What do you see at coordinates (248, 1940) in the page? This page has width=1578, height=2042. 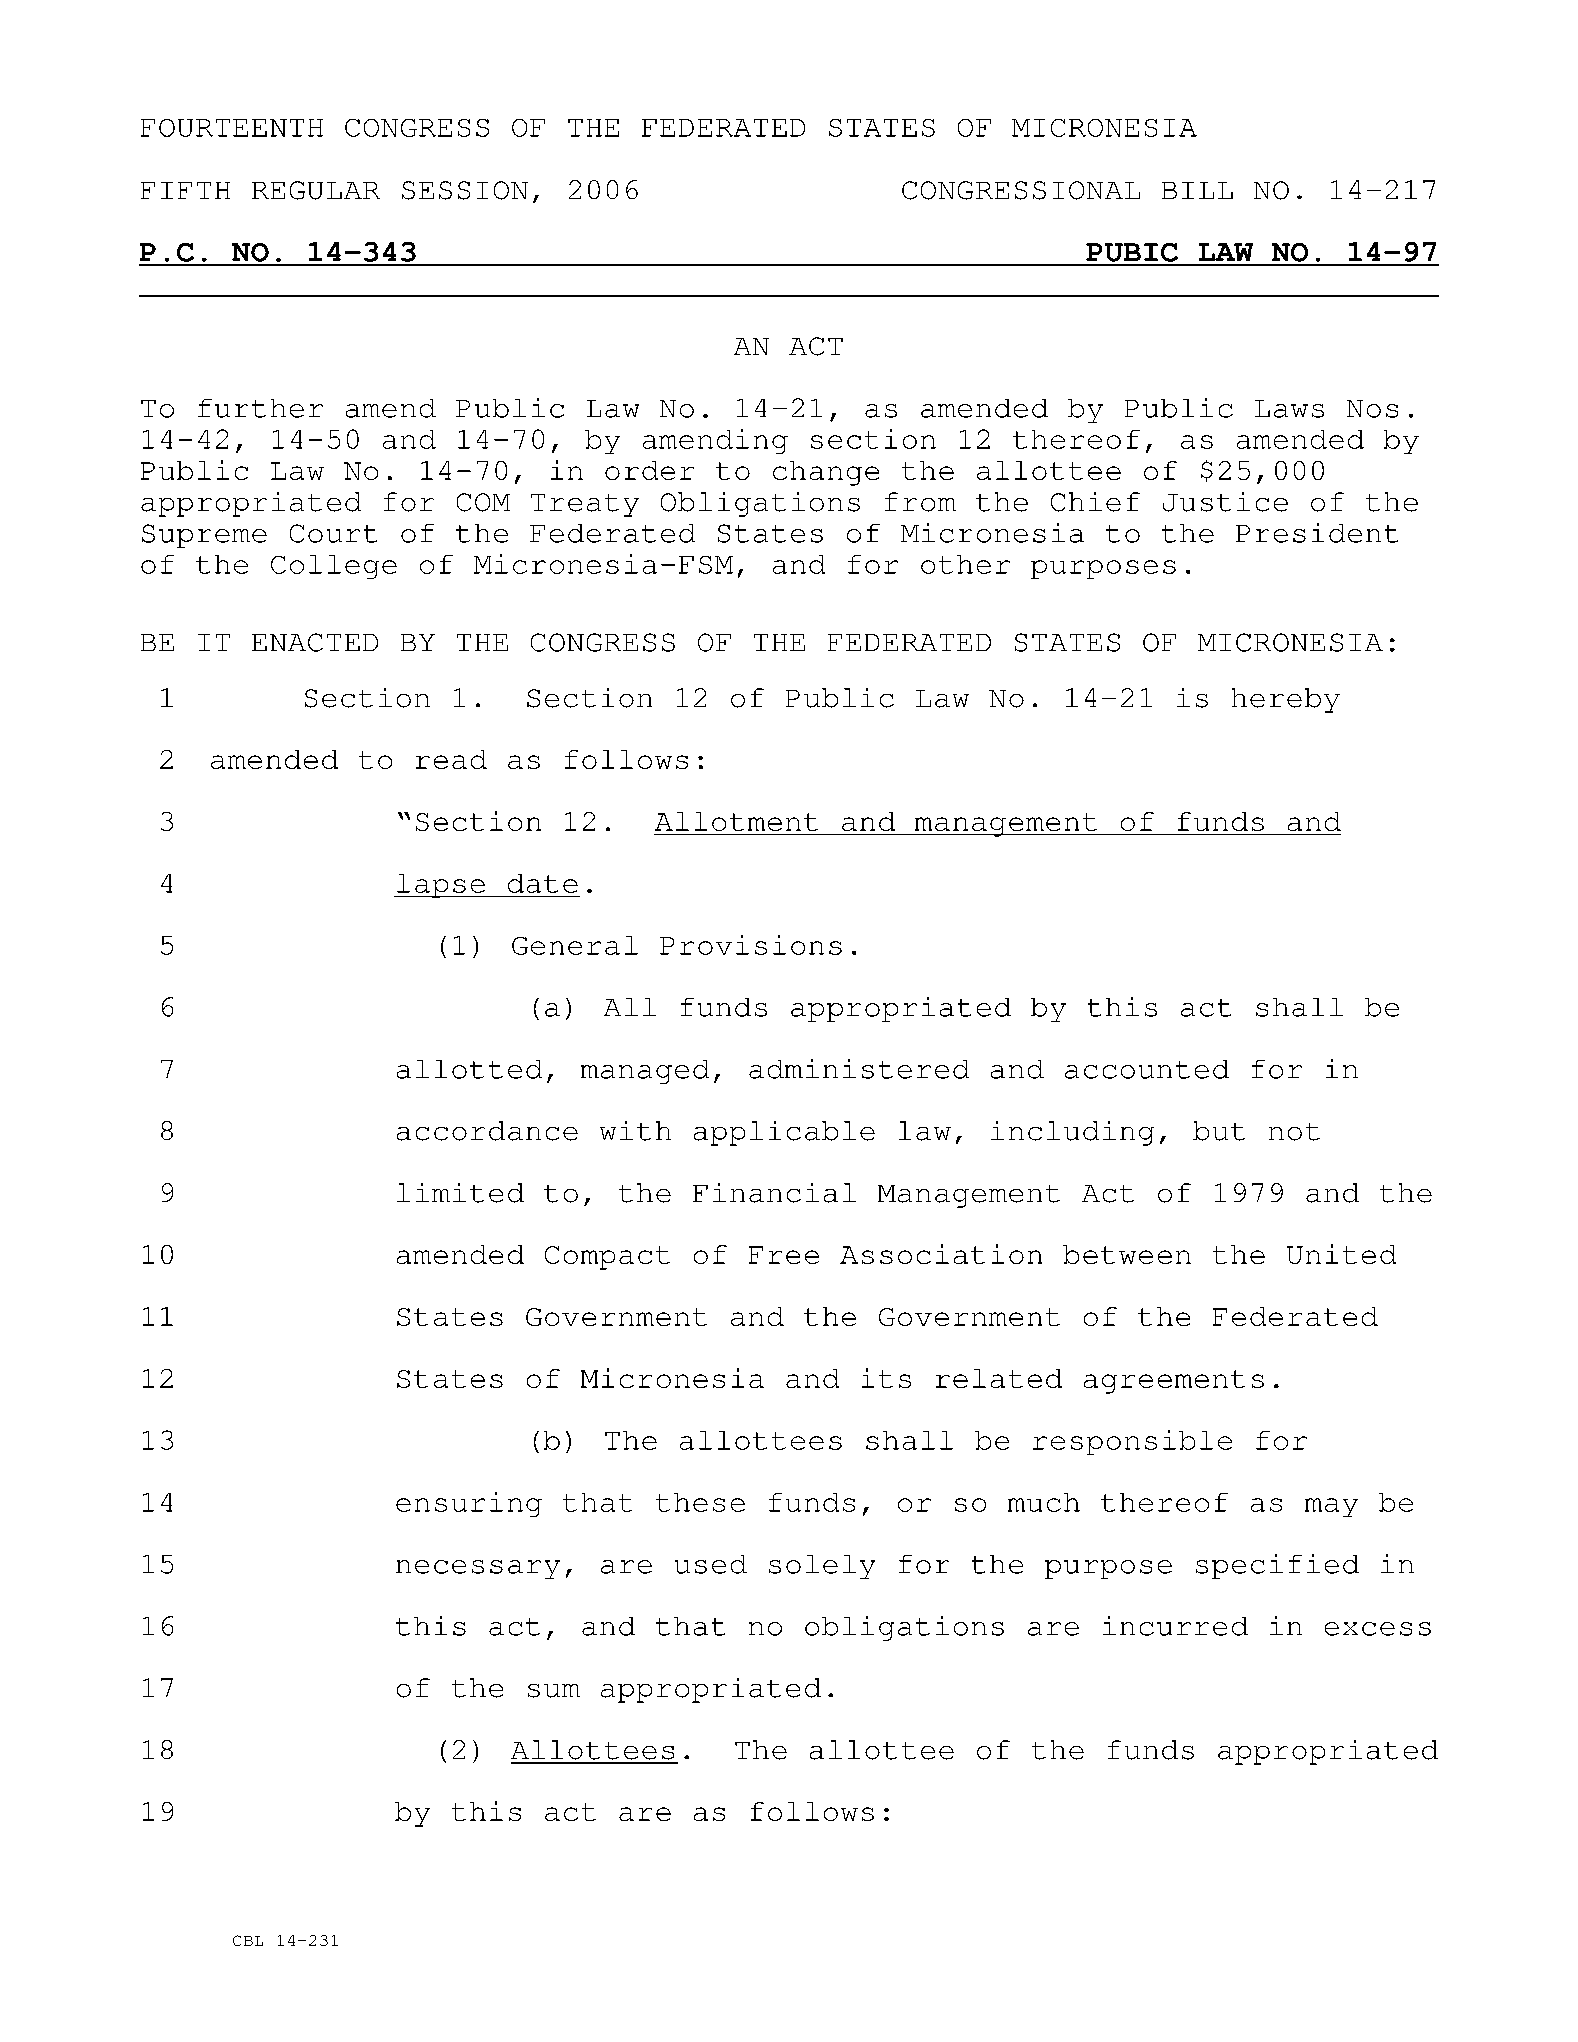 I see `CBL` at bounding box center [248, 1940].
